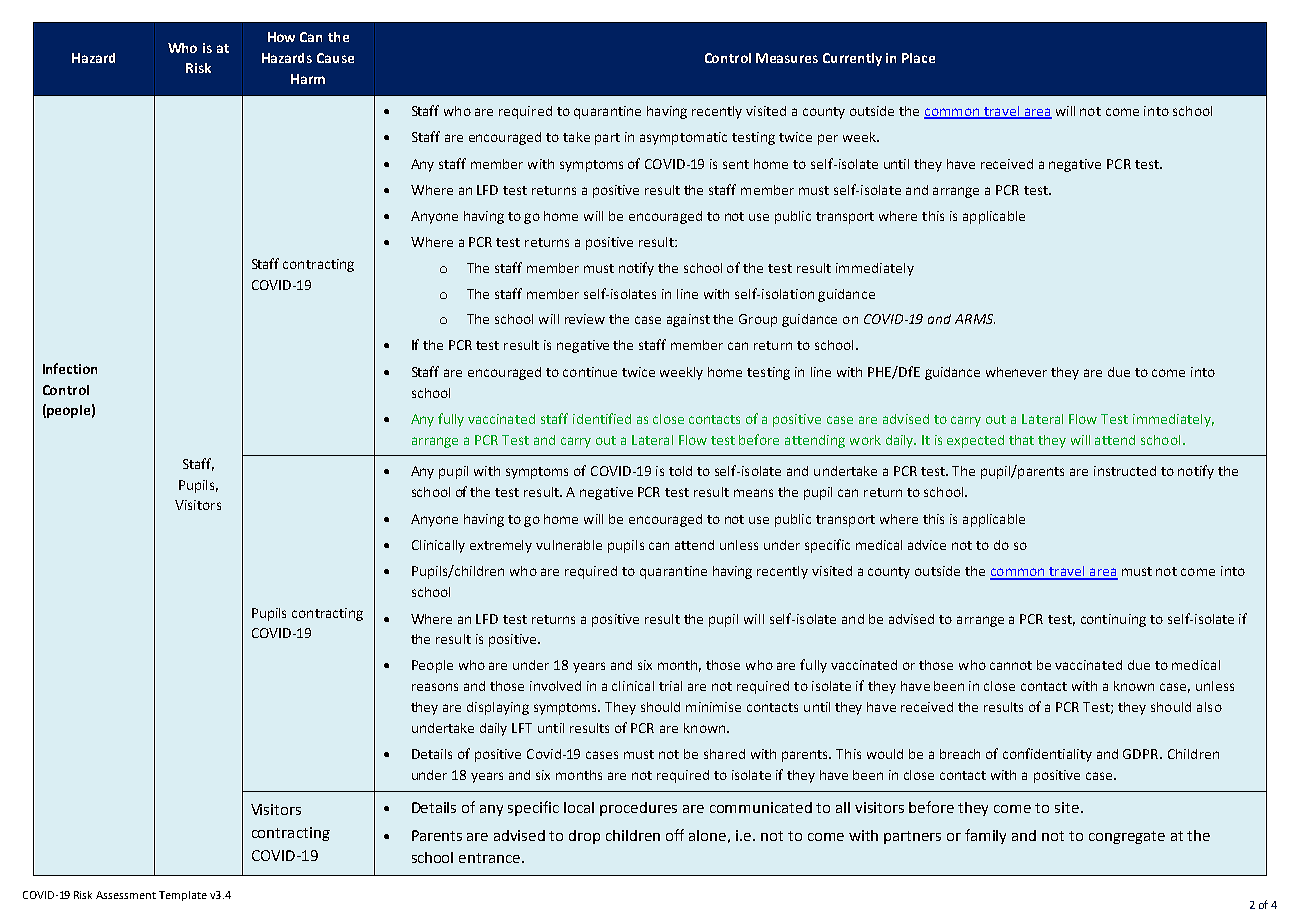 The height and width of the image is (924, 1308). I want to click on off, so click(675, 835).
